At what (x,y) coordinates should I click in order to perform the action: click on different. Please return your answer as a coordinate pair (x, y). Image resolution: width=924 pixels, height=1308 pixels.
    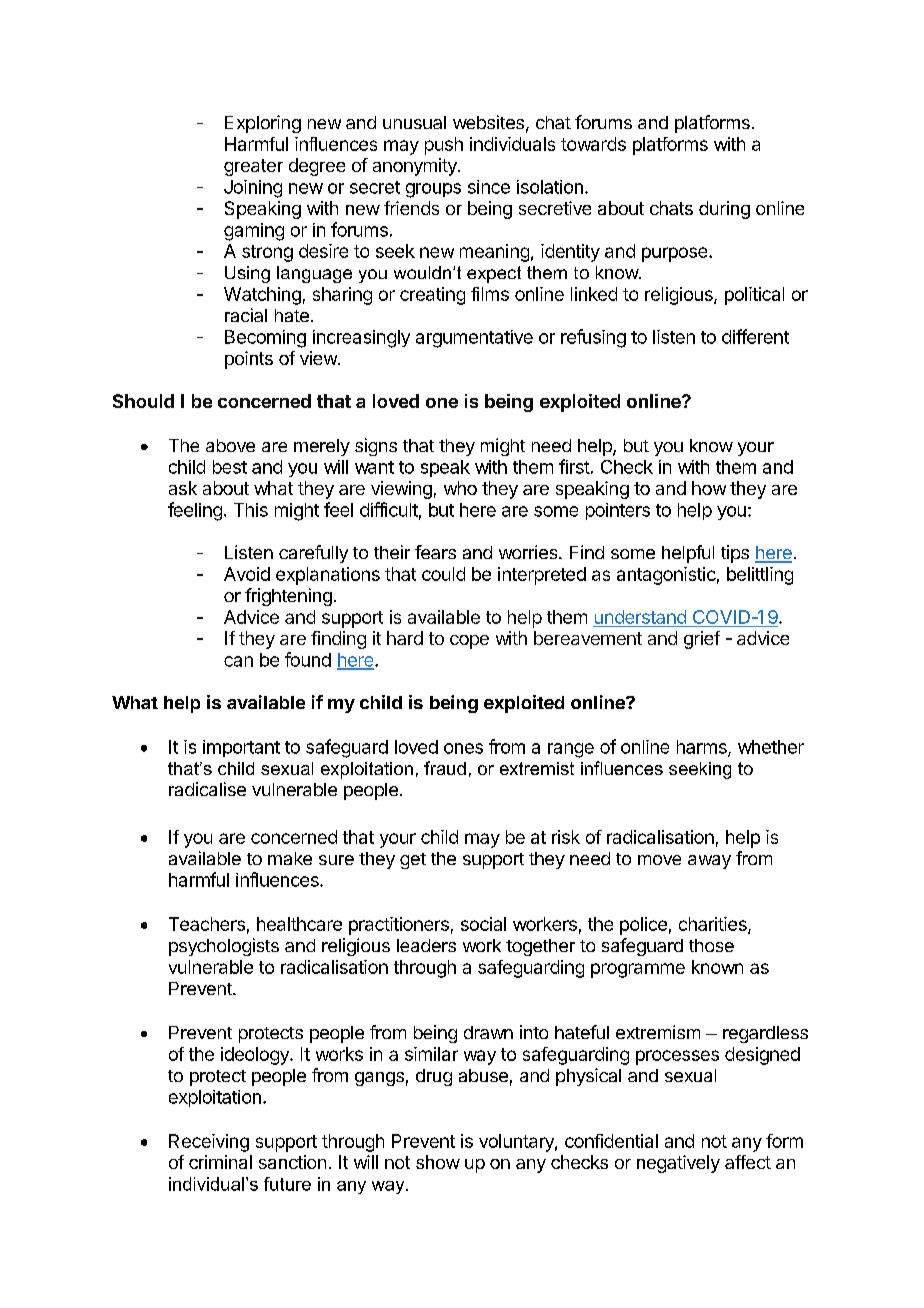
    Looking at the image, I should click on (755, 336).
